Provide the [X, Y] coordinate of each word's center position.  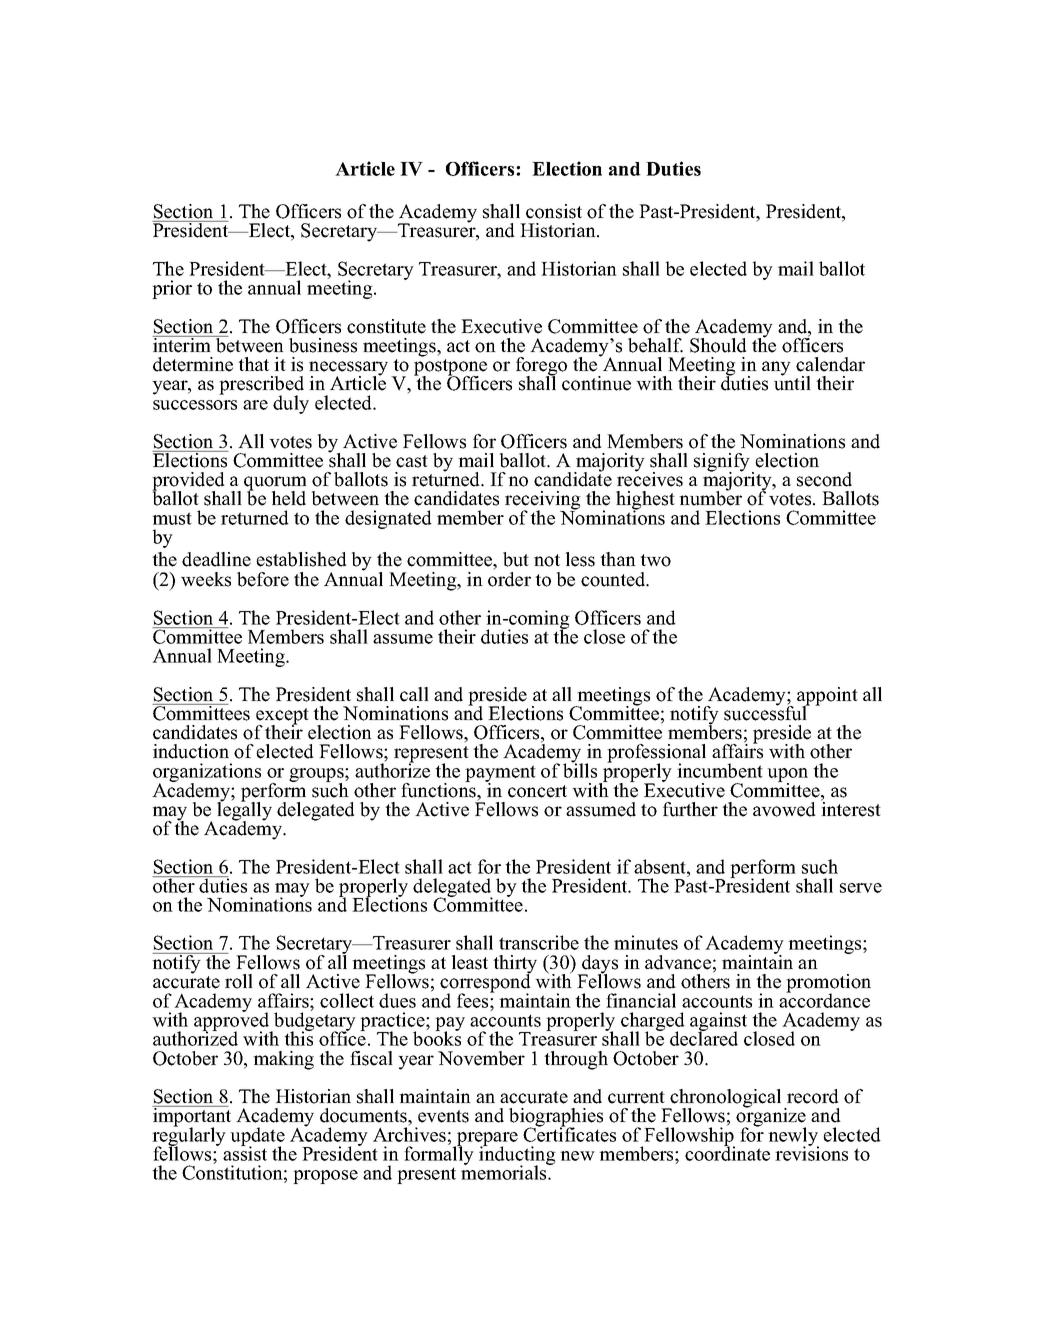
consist [554, 211]
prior [172, 289]
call [414, 694]
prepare [486, 1140]
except [282, 717]
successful [767, 712]
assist [245, 1152]
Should [718, 345]
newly [793, 1137]
